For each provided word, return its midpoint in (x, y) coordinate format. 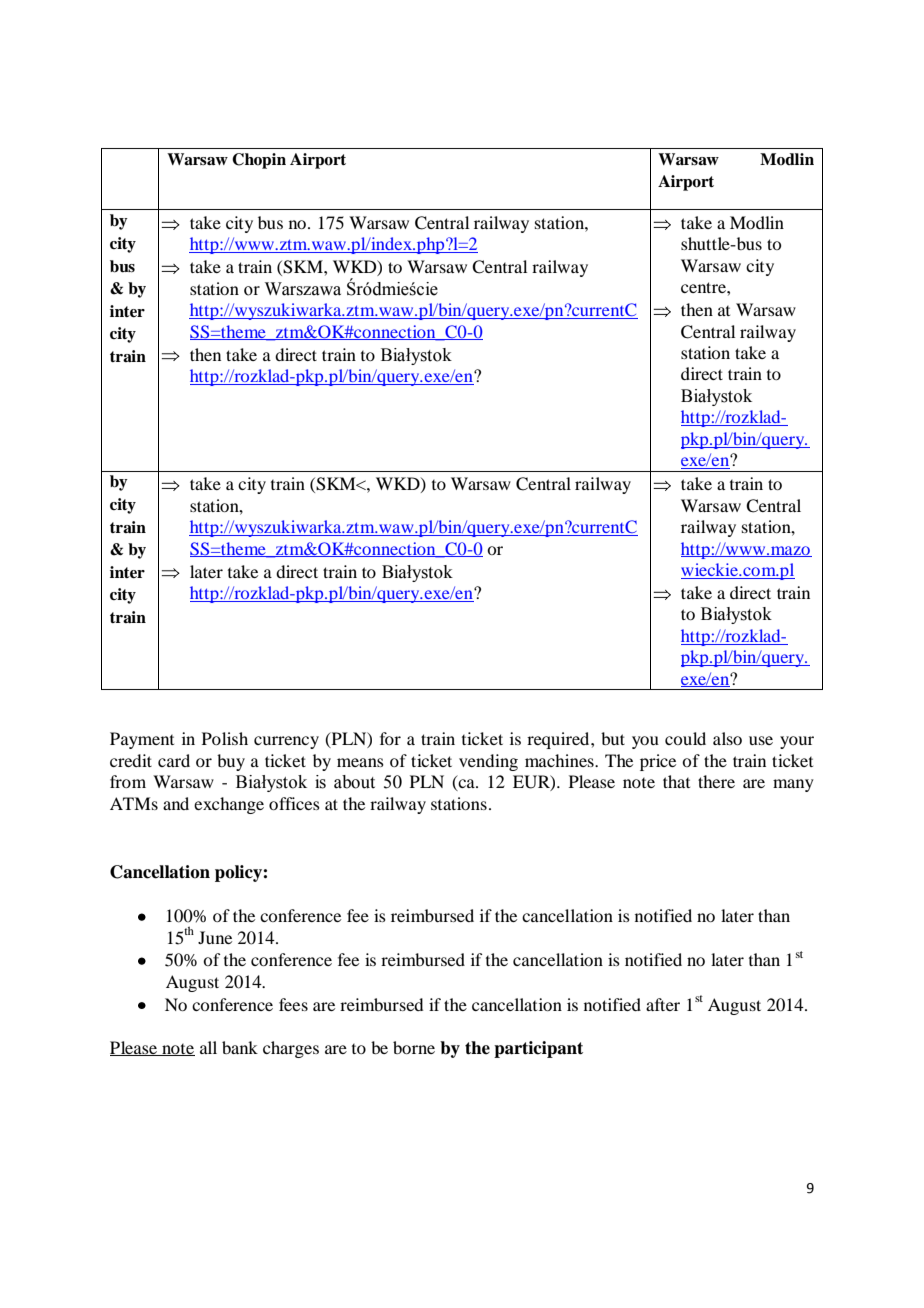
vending (488, 762)
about (354, 782)
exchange (229, 805)
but (613, 738)
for (390, 738)
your (797, 742)
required (559, 740)
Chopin (259, 161)
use (761, 740)
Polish (225, 738)
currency (286, 742)
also (727, 738)
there (716, 781)
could (685, 738)
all (208, 1047)
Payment (142, 740)
